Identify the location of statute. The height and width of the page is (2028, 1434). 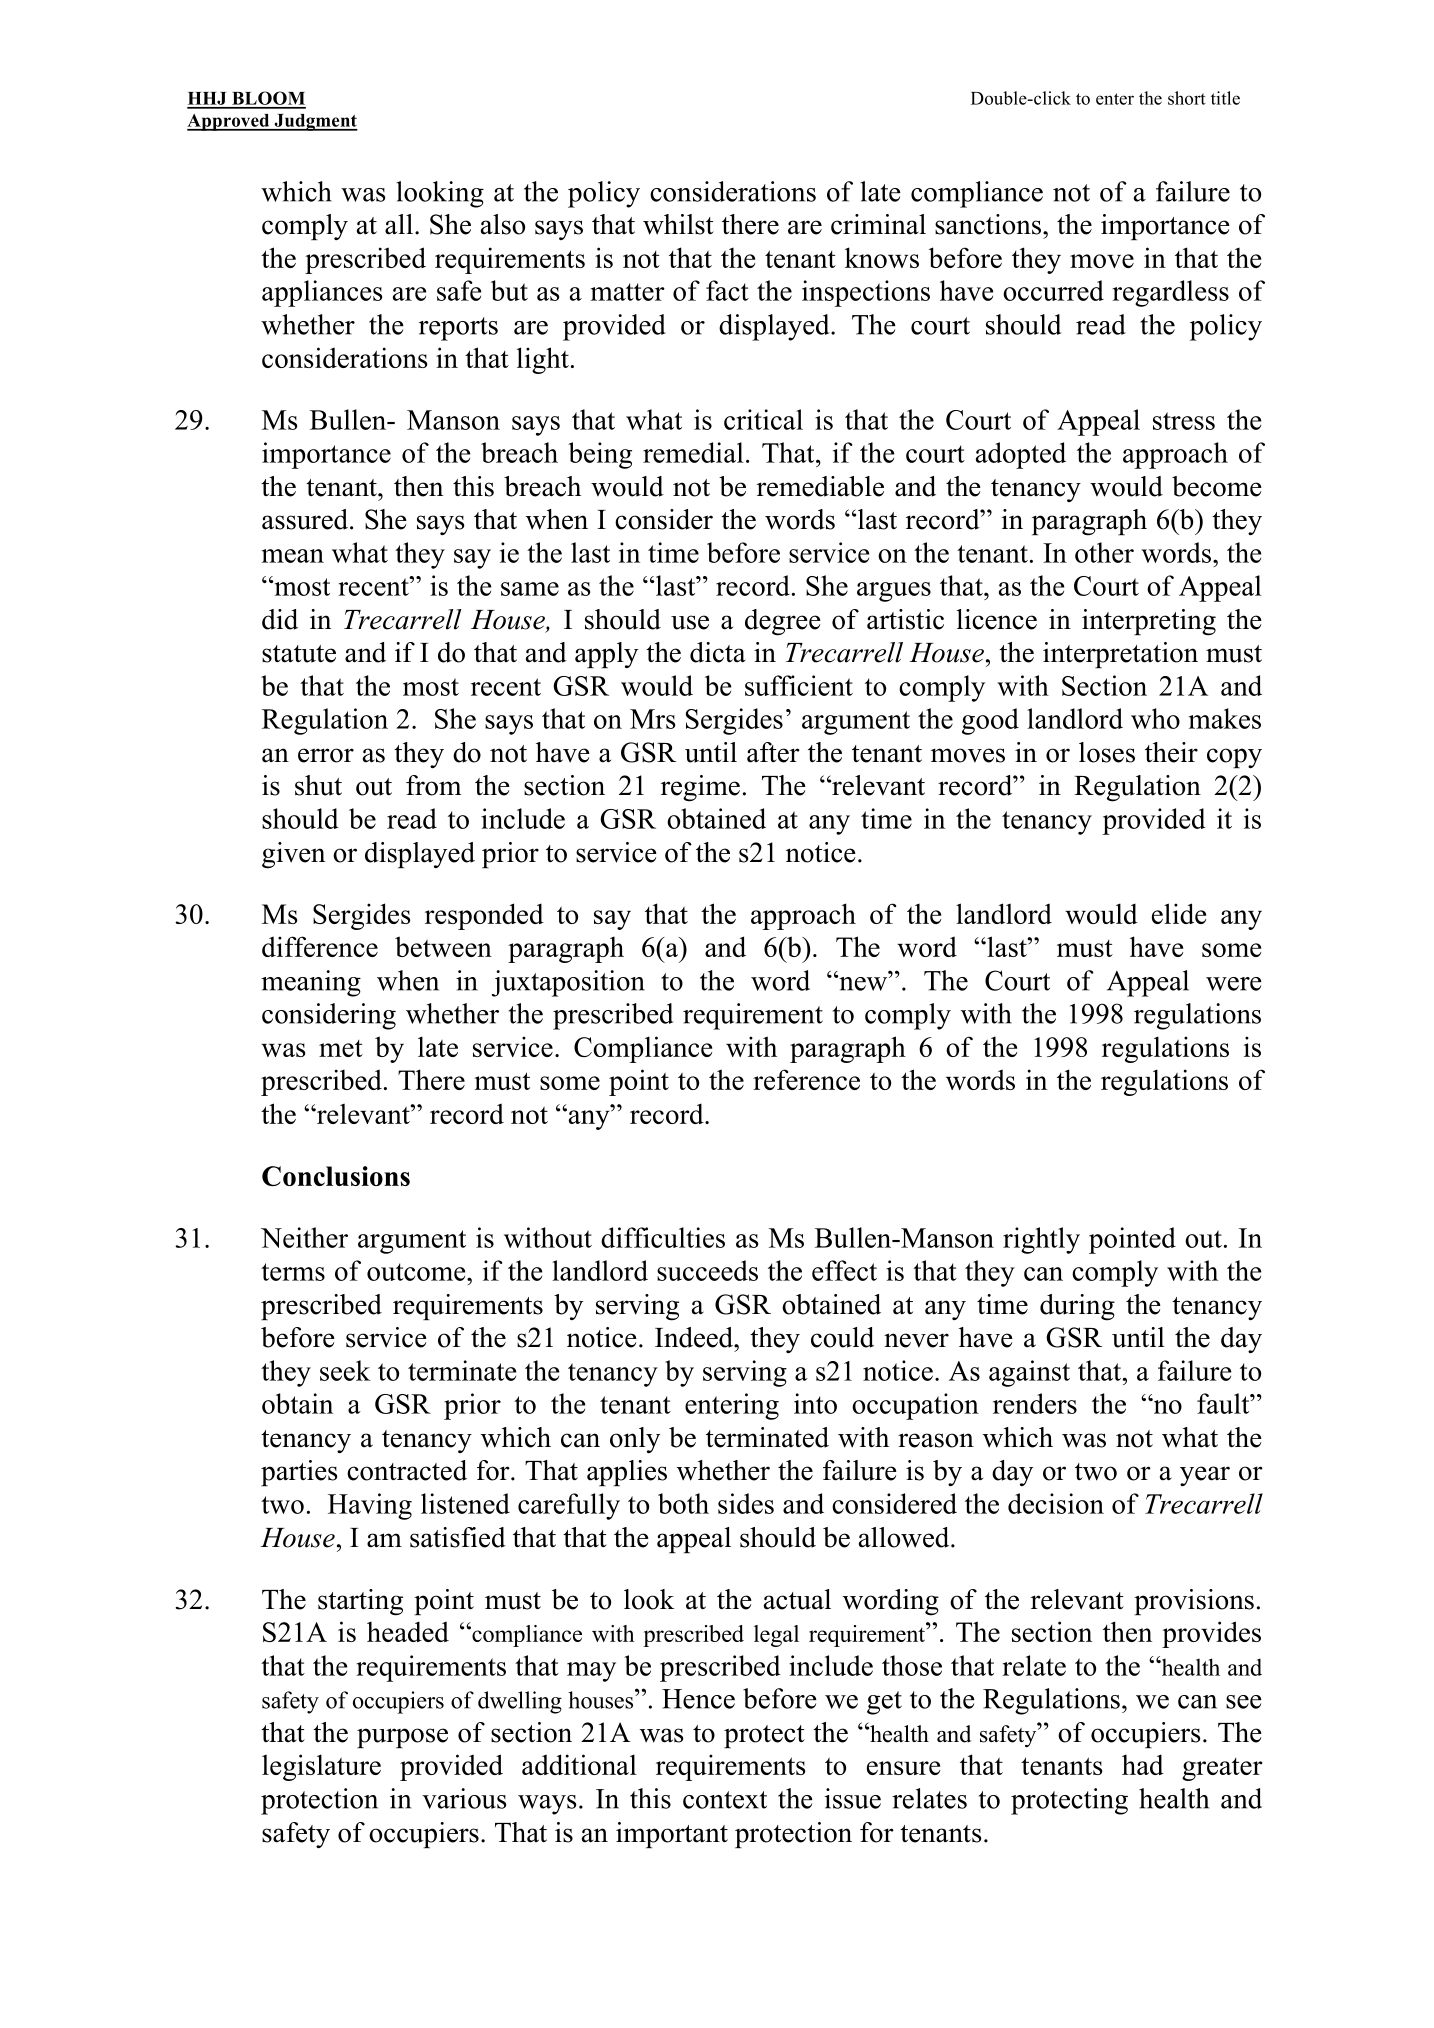
(299, 654).
